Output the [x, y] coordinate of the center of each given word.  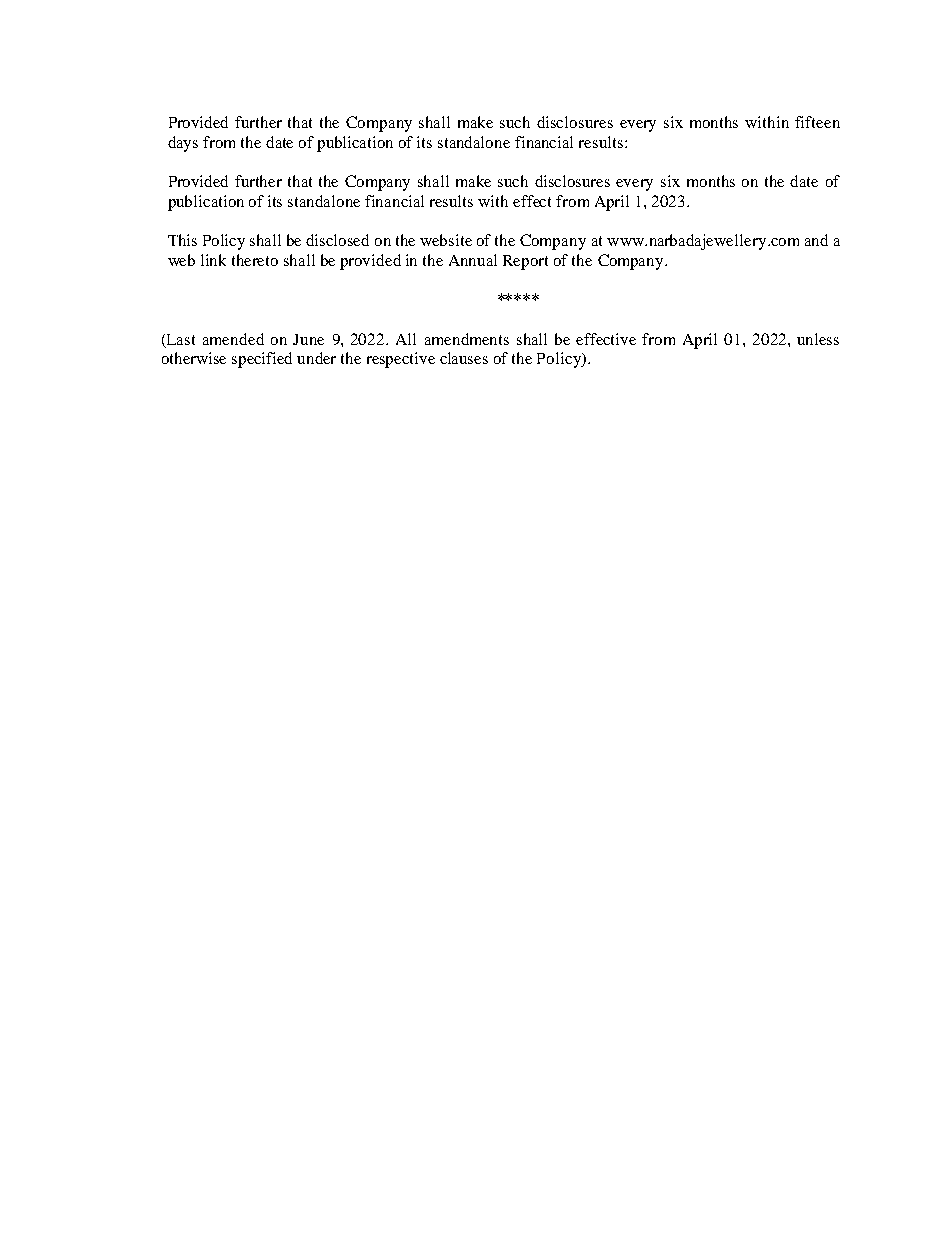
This [182, 240]
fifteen [817, 122]
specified [262, 360]
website [446, 240]
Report [525, 262]
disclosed [337, 240]
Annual [473, 260]
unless [818, 339]
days [183, 144]
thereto [255, 260]
